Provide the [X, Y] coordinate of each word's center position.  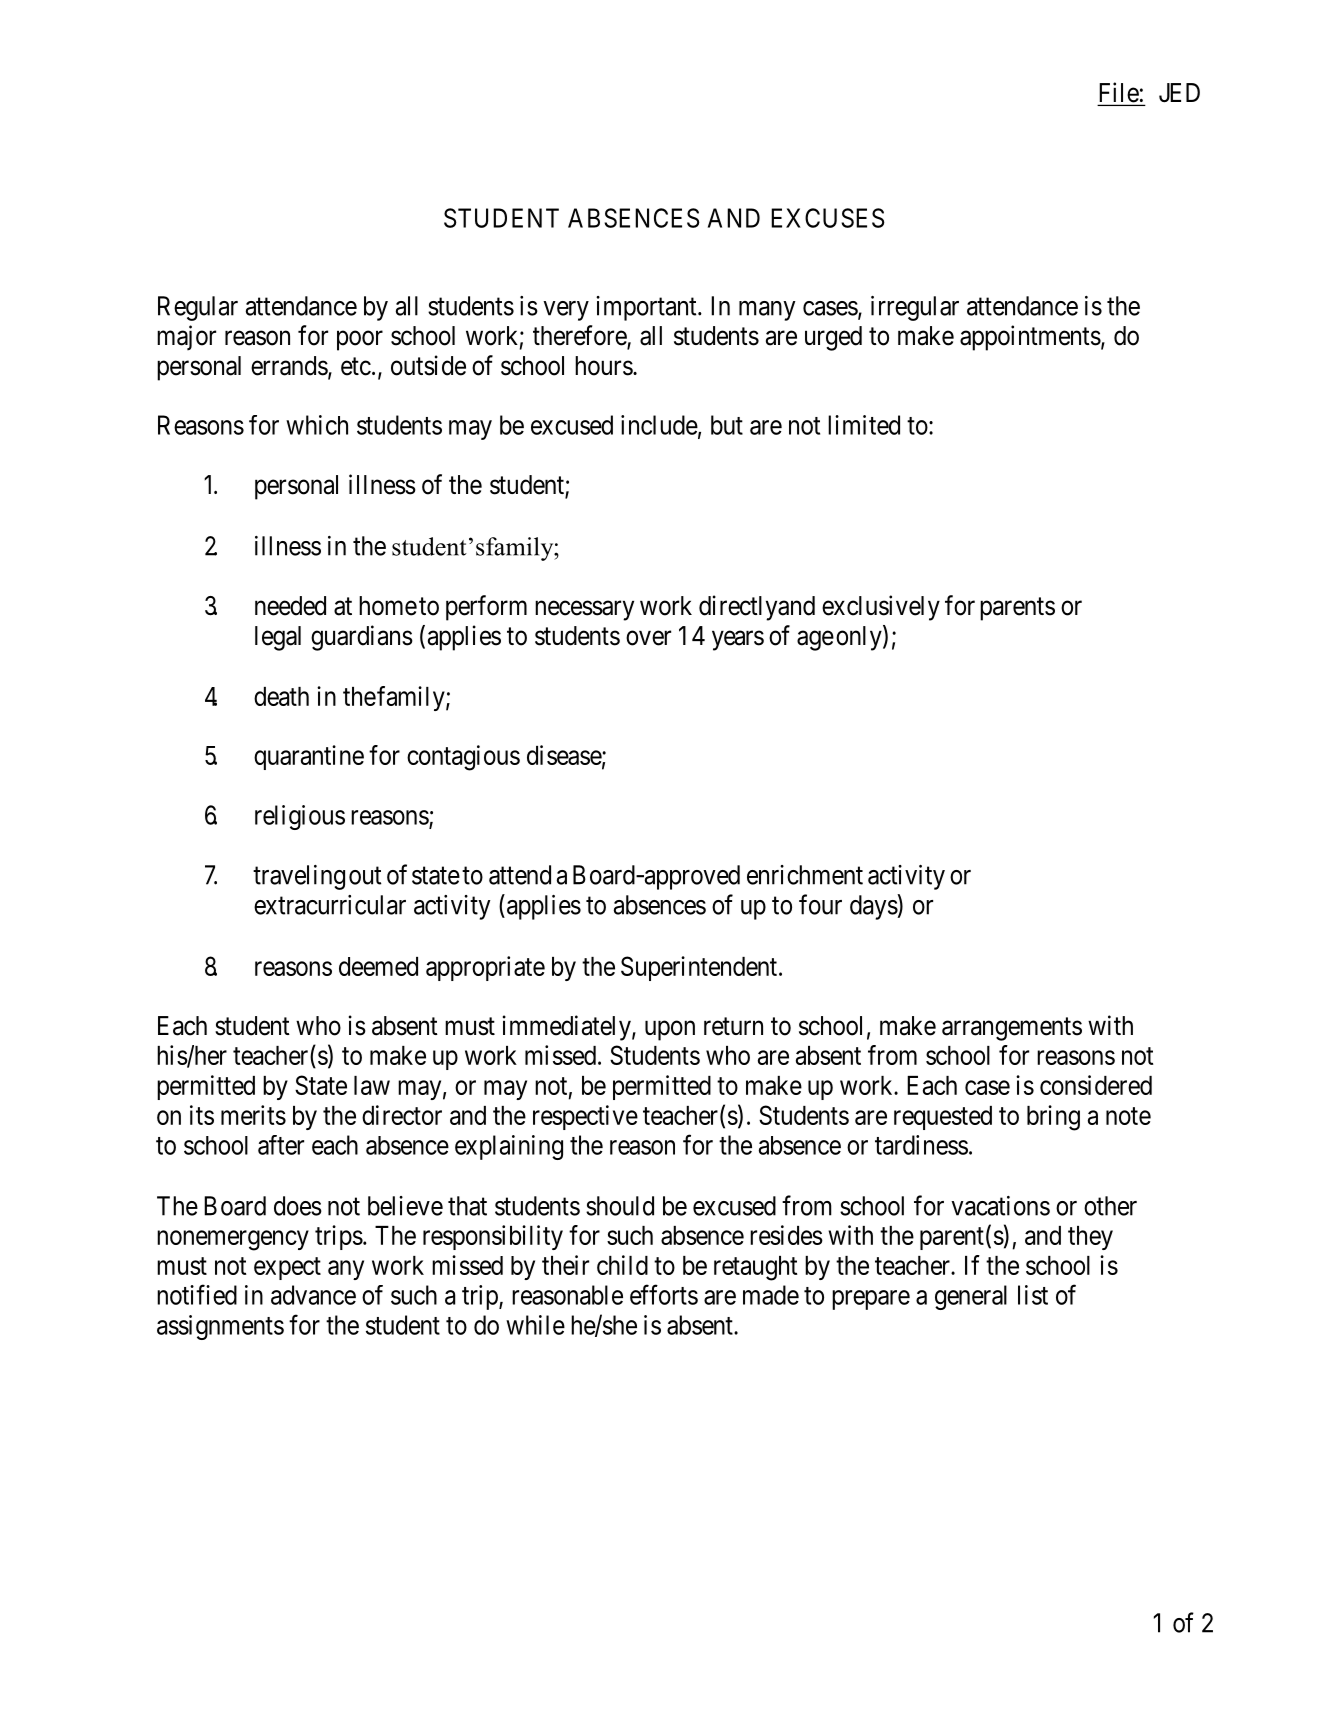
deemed [378, 966]
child [622, 1265]
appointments [1030, 338]
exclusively [881, 608]
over [648, 638]
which [317, 425]
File [1119, 93]
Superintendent [699, 968]
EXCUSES [828, 218]
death [281, 696]
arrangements [1012, 1029]
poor [360, 341]
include [659, 425]
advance [313, 1295]
